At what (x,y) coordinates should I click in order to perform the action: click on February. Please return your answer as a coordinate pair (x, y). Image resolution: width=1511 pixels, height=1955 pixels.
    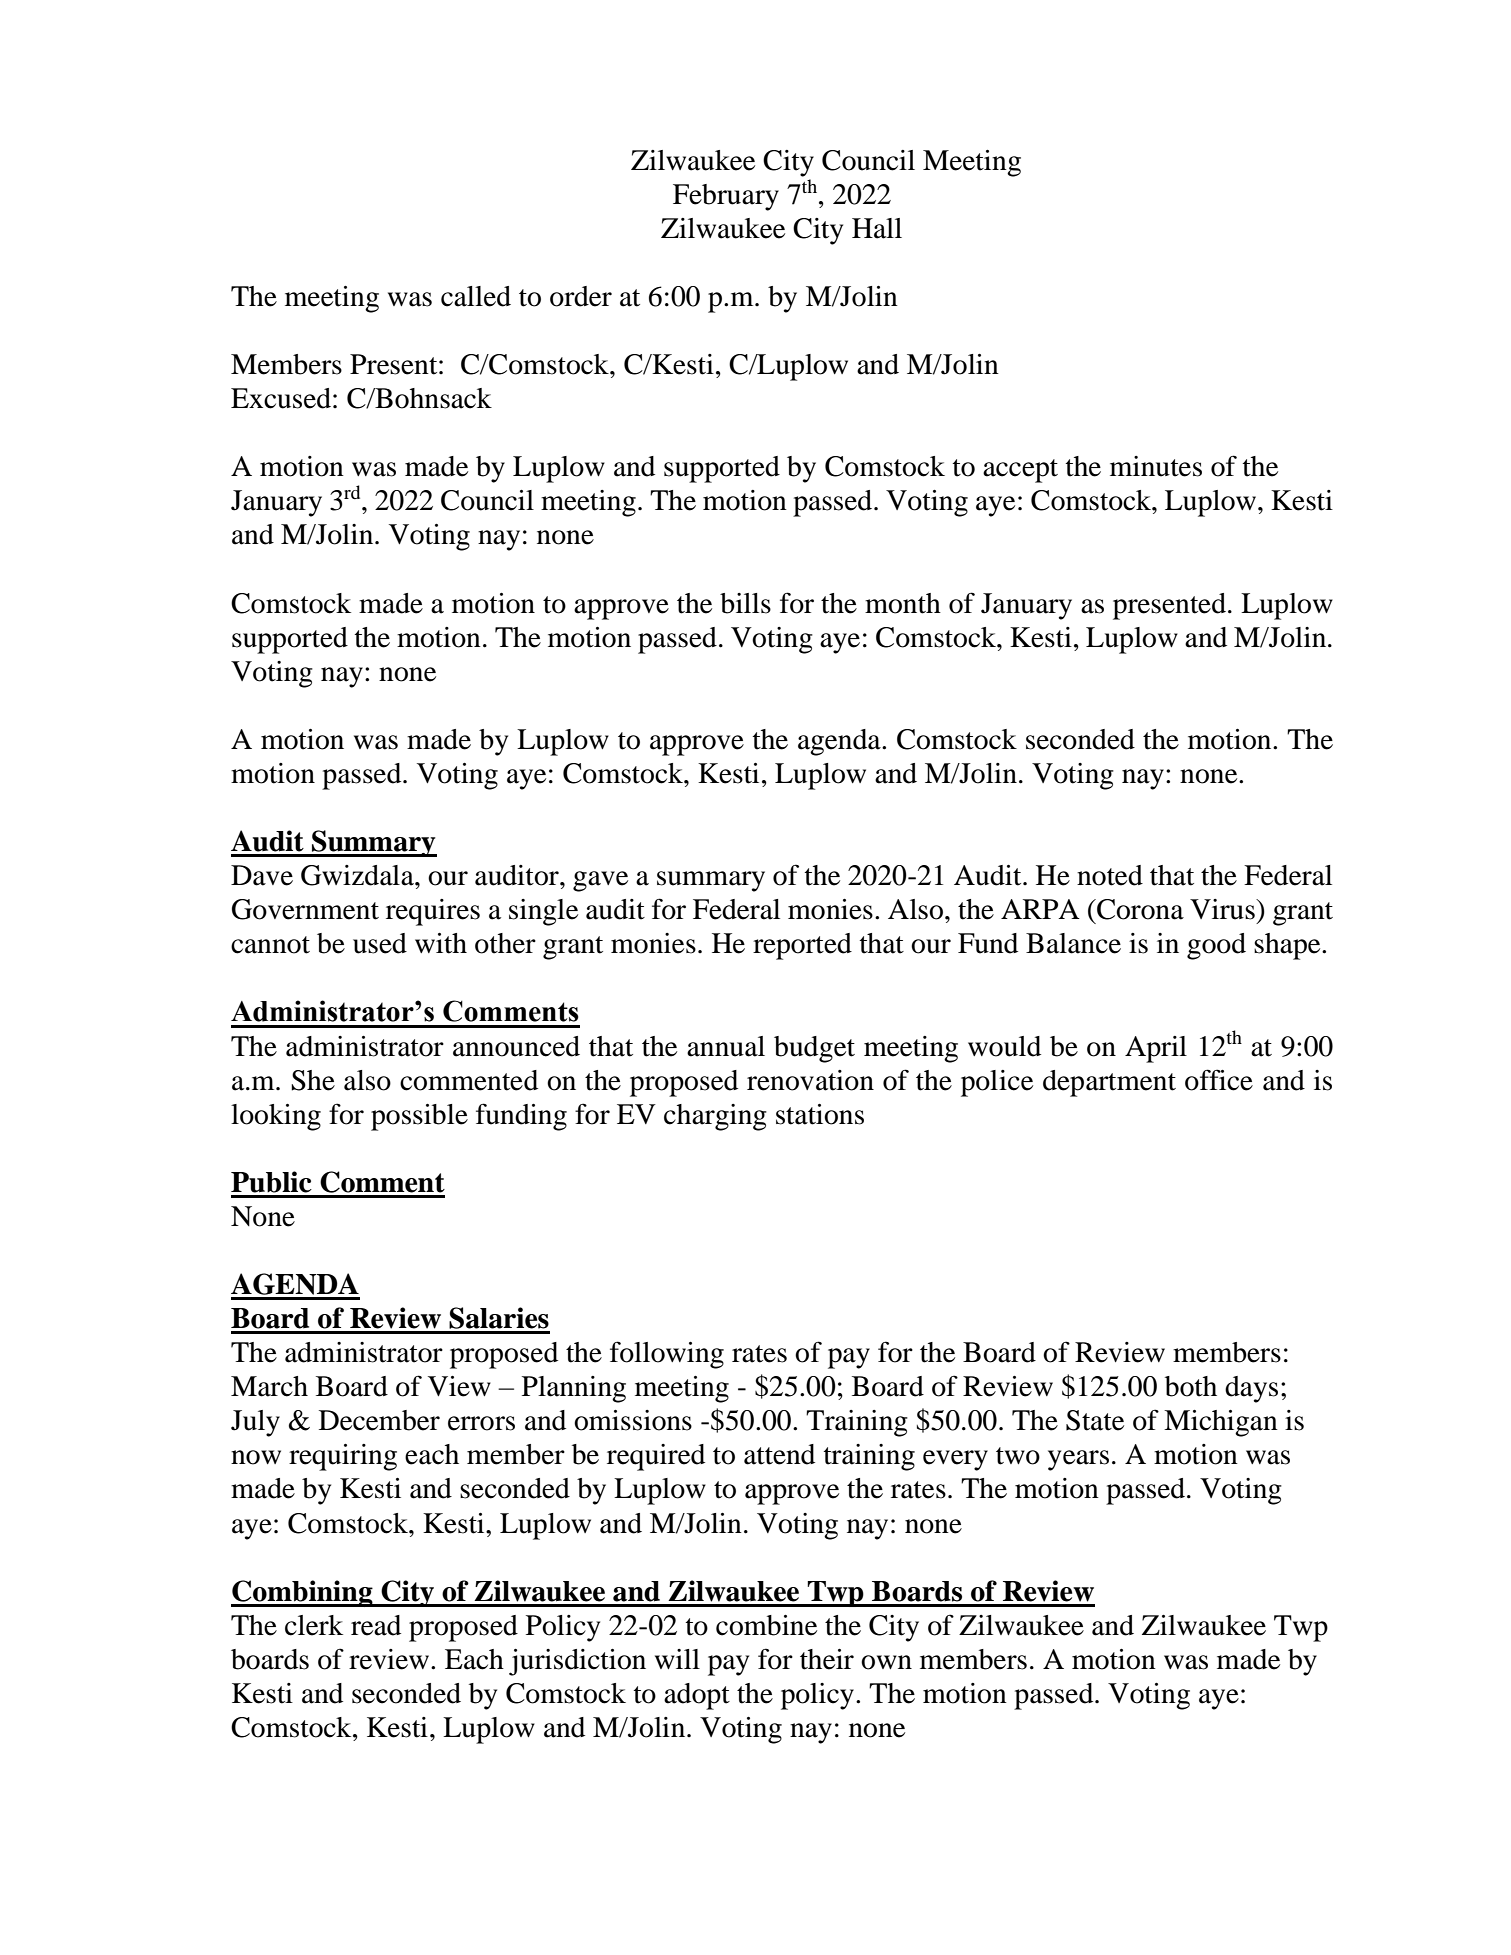
    Looking at the image, I should click on (726, 197).
